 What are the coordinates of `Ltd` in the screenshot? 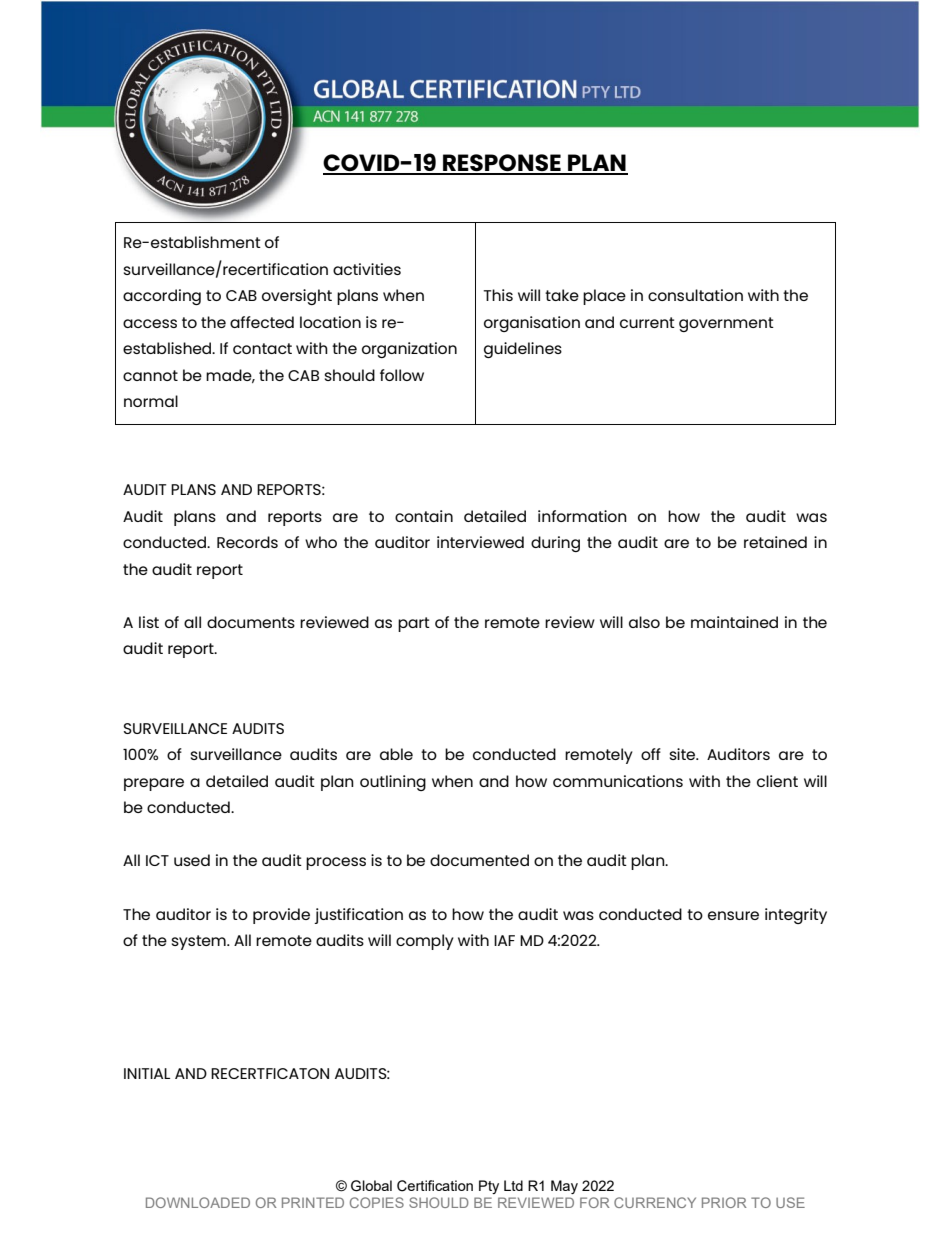 It's located at (513, 1185).
